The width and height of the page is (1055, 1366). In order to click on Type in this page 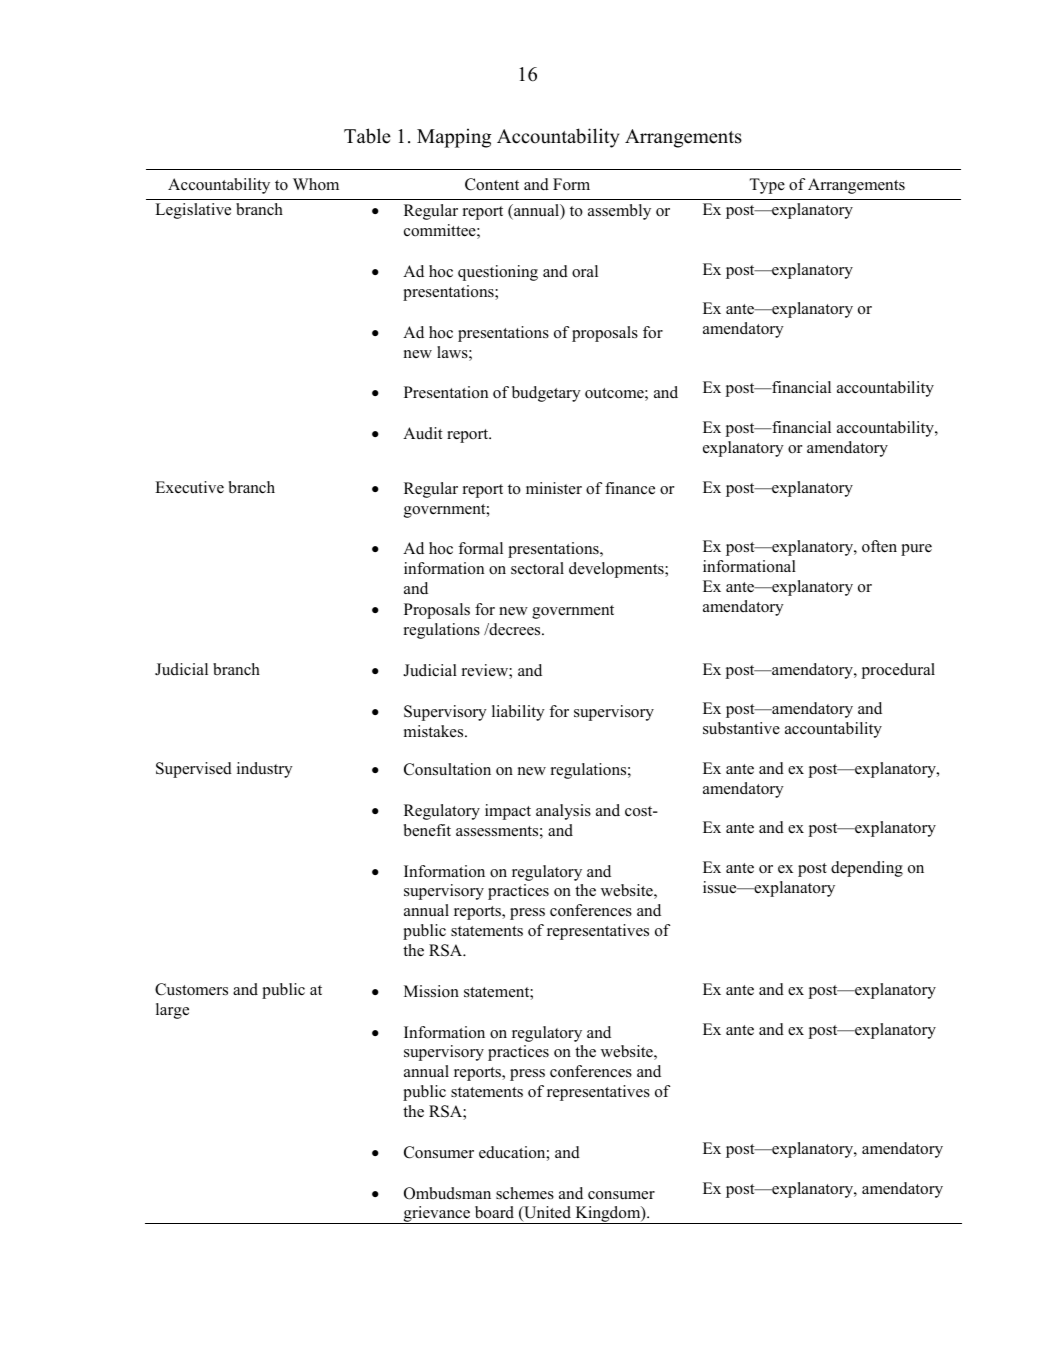, I will do `click(767, 186)`.
